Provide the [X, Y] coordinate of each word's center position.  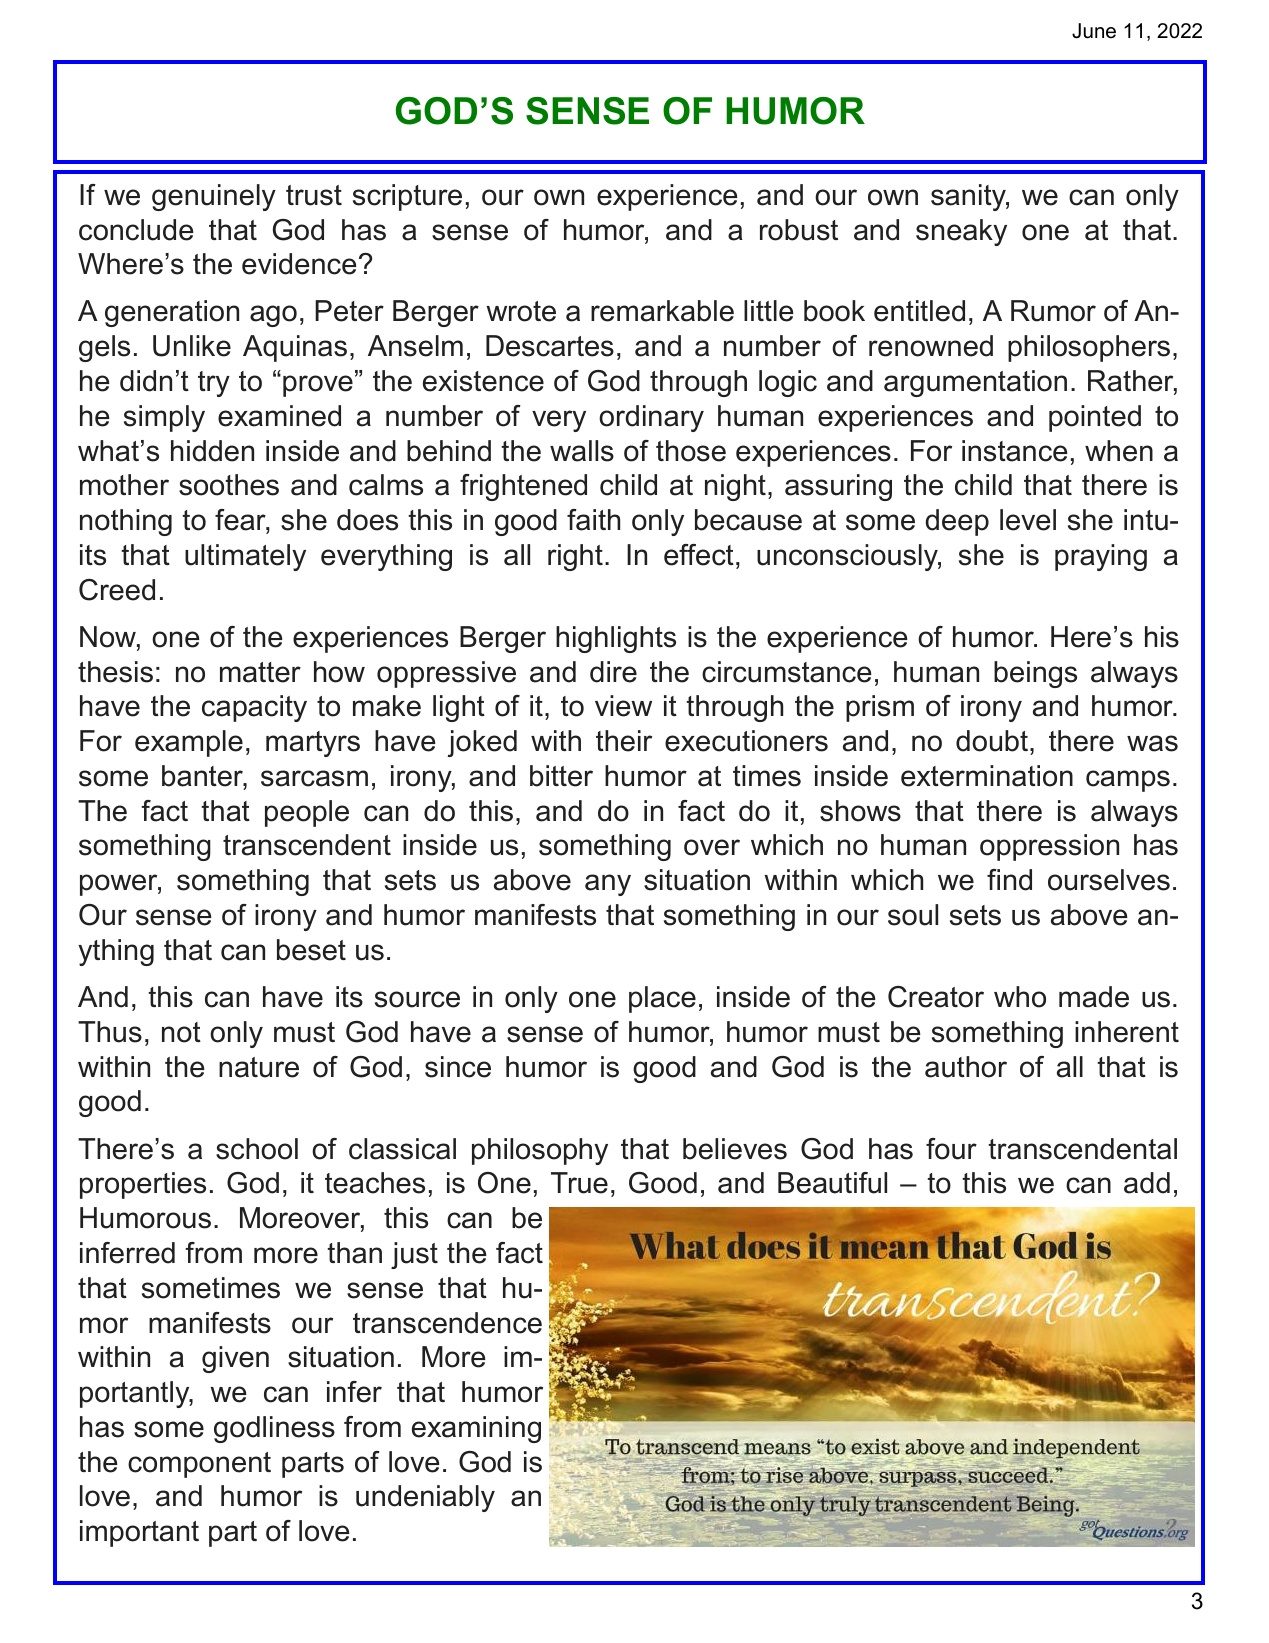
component [199, 1465]
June [1094, 31]
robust [799, 230]
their [624, 741]
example [189, 743]
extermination [987, 776]
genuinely [214, 197]
